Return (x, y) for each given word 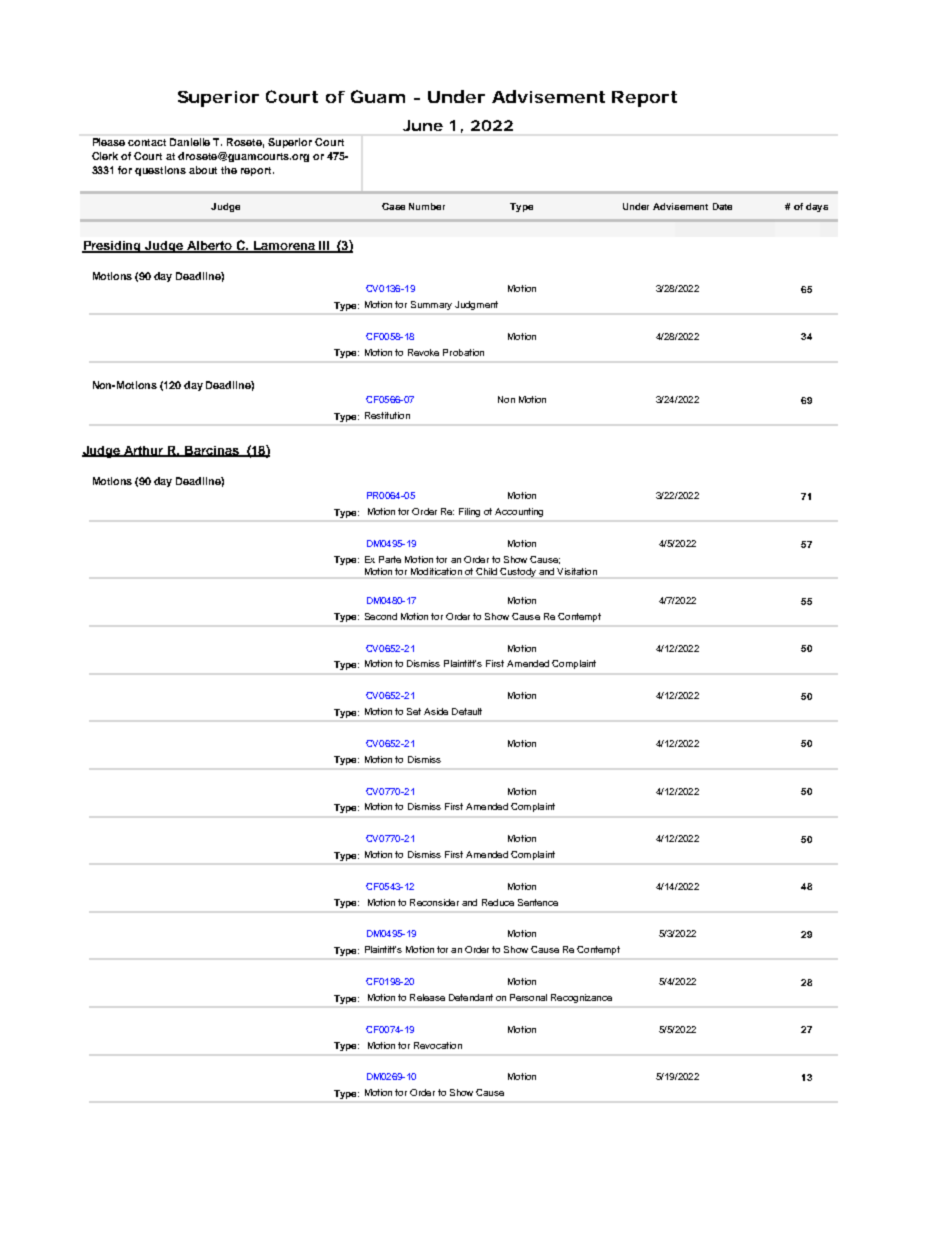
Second (381, 616)
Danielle (190, 142)
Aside (436, 711)
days (817, 207)
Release (427, 997)
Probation (463, 352)
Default (467, 711)
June (423, 125)
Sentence (538, 902)
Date (722, 206)
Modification (436, 571)
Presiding (113, 247)
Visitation (577, 571)
